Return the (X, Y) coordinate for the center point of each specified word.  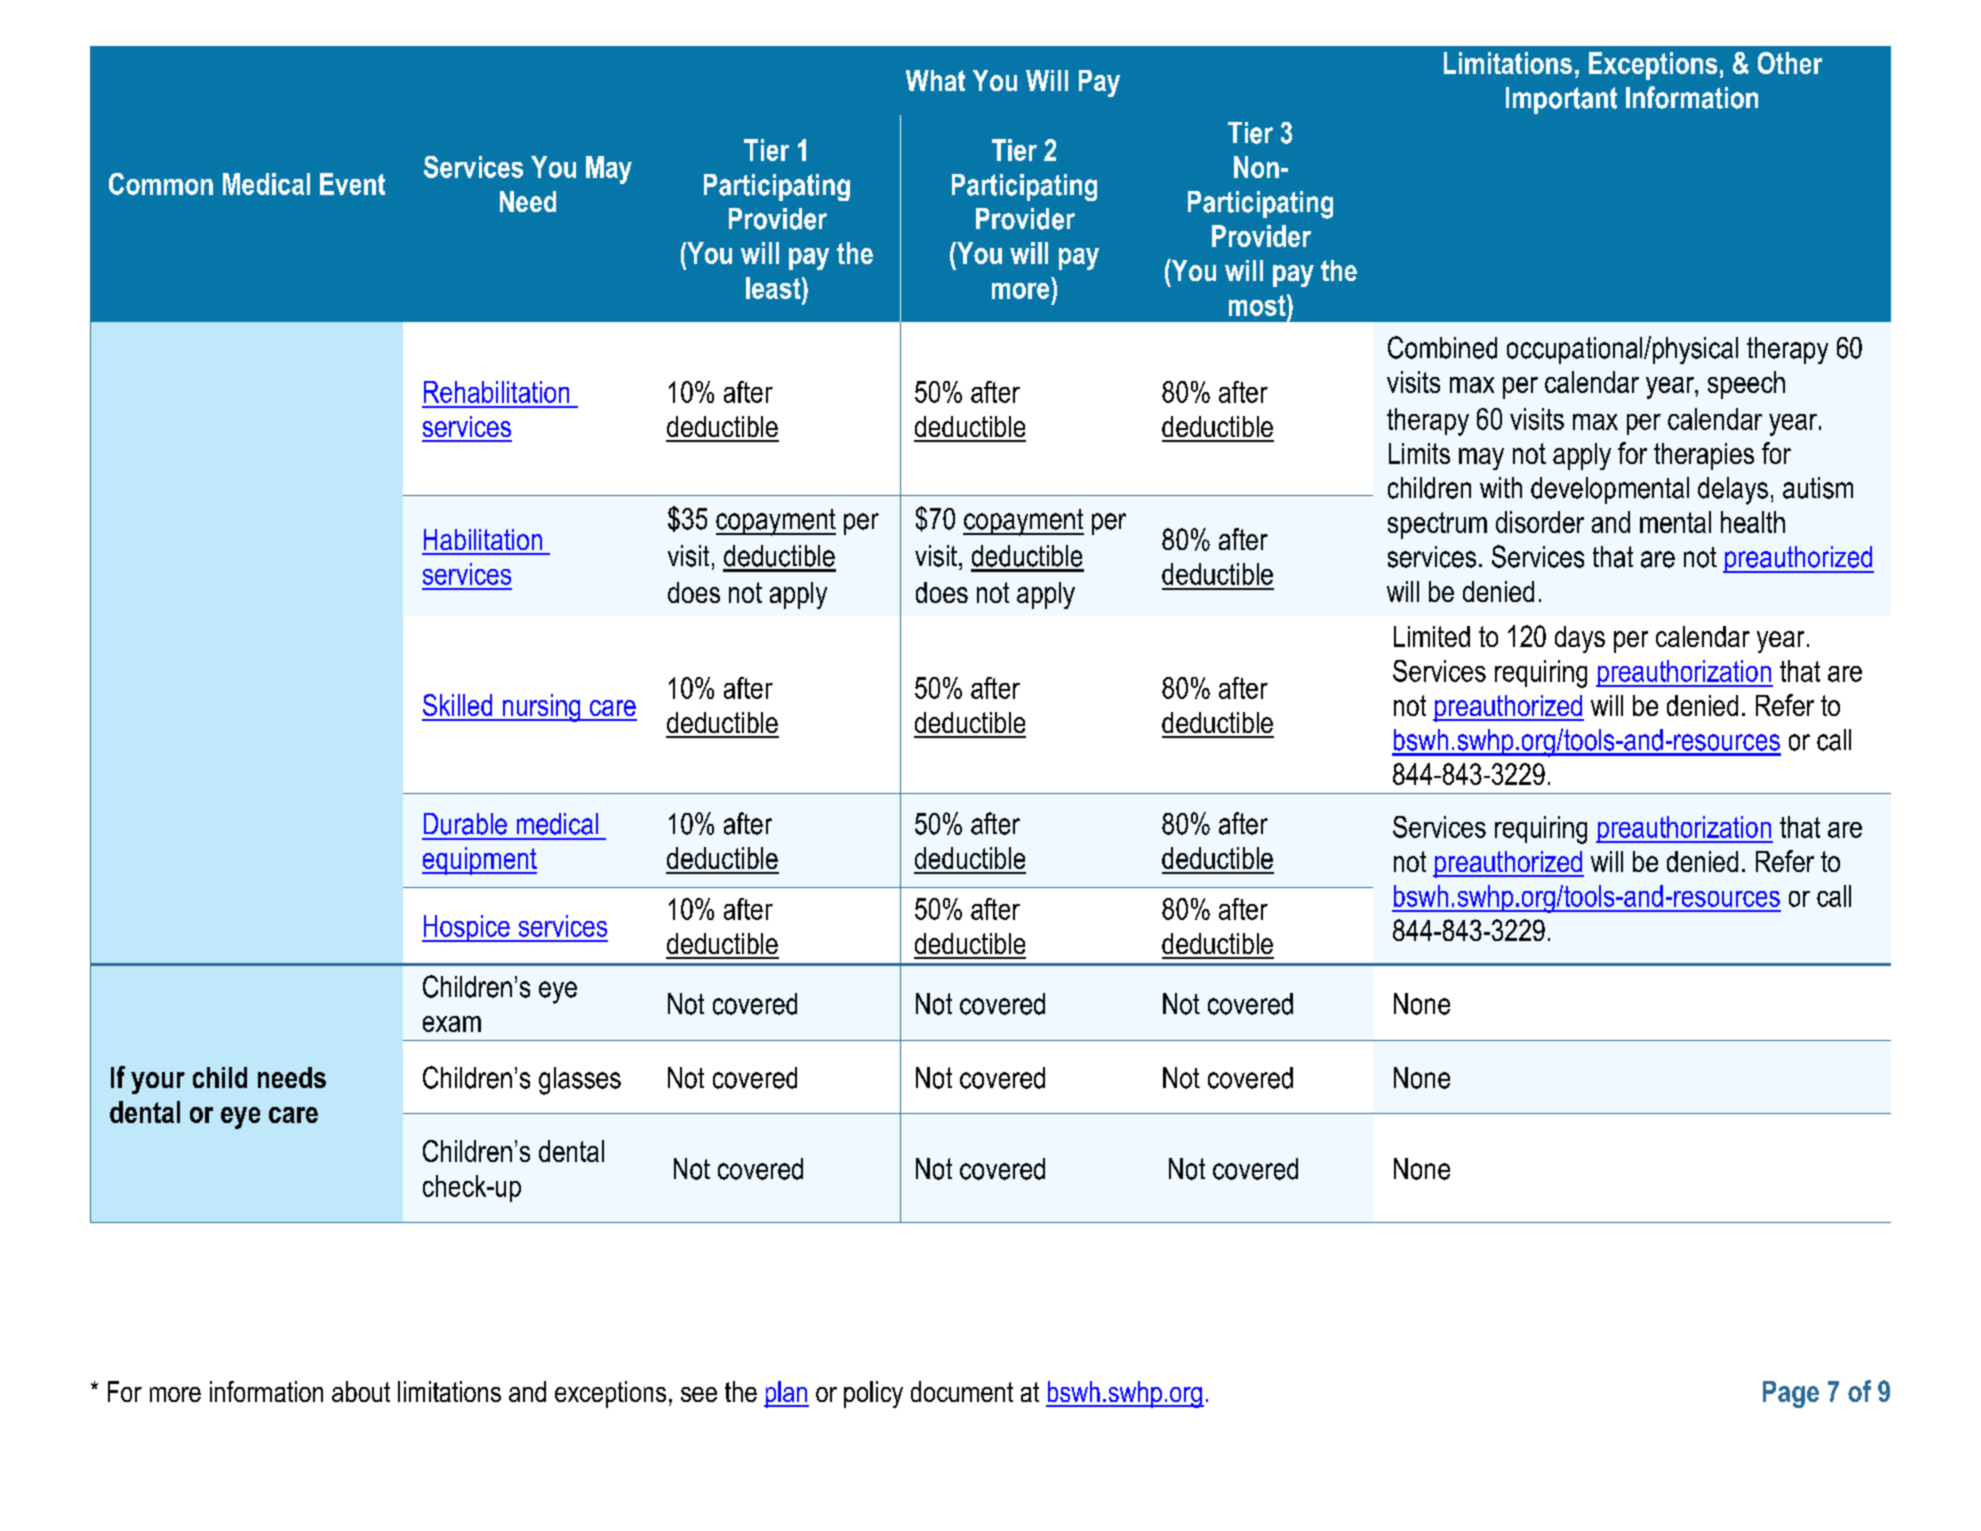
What (935, 80)
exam (452, 1024)
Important (1561, 100)
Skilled (457, 705)
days (1580, 639)
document (962, 1391)
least (774, 288)
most (1258, 305)
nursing (541, 708)
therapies (1704, 456)
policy (873, 1394)
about (361, 1391)
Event (352, 184)
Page (1791, 1394)
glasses (580, 1081)
